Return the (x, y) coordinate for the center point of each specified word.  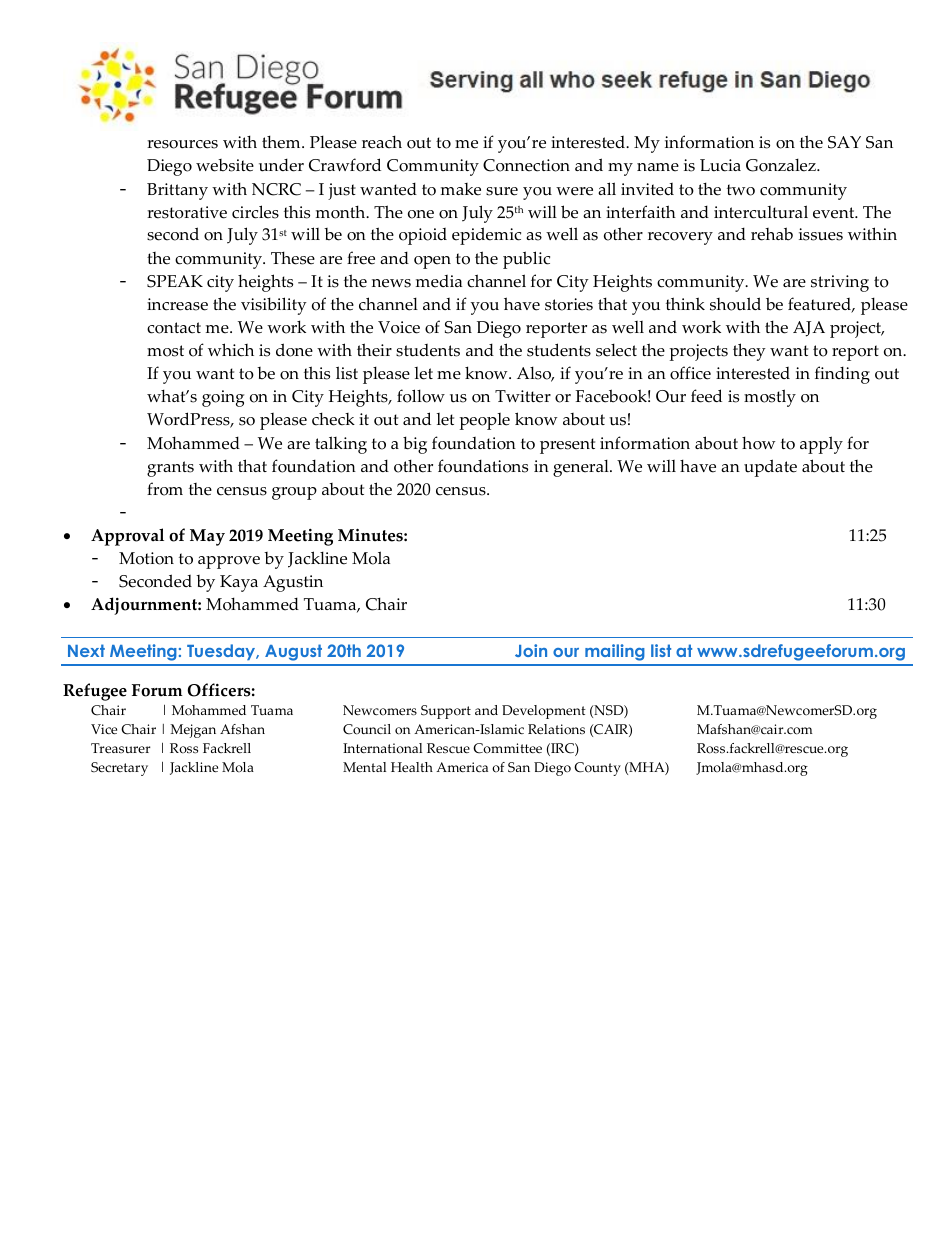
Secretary (119, 769)
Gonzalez (782, 165)
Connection (526, 165)
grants (170, 469)
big (415, 445)
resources (182, 144)
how (759, 443)
